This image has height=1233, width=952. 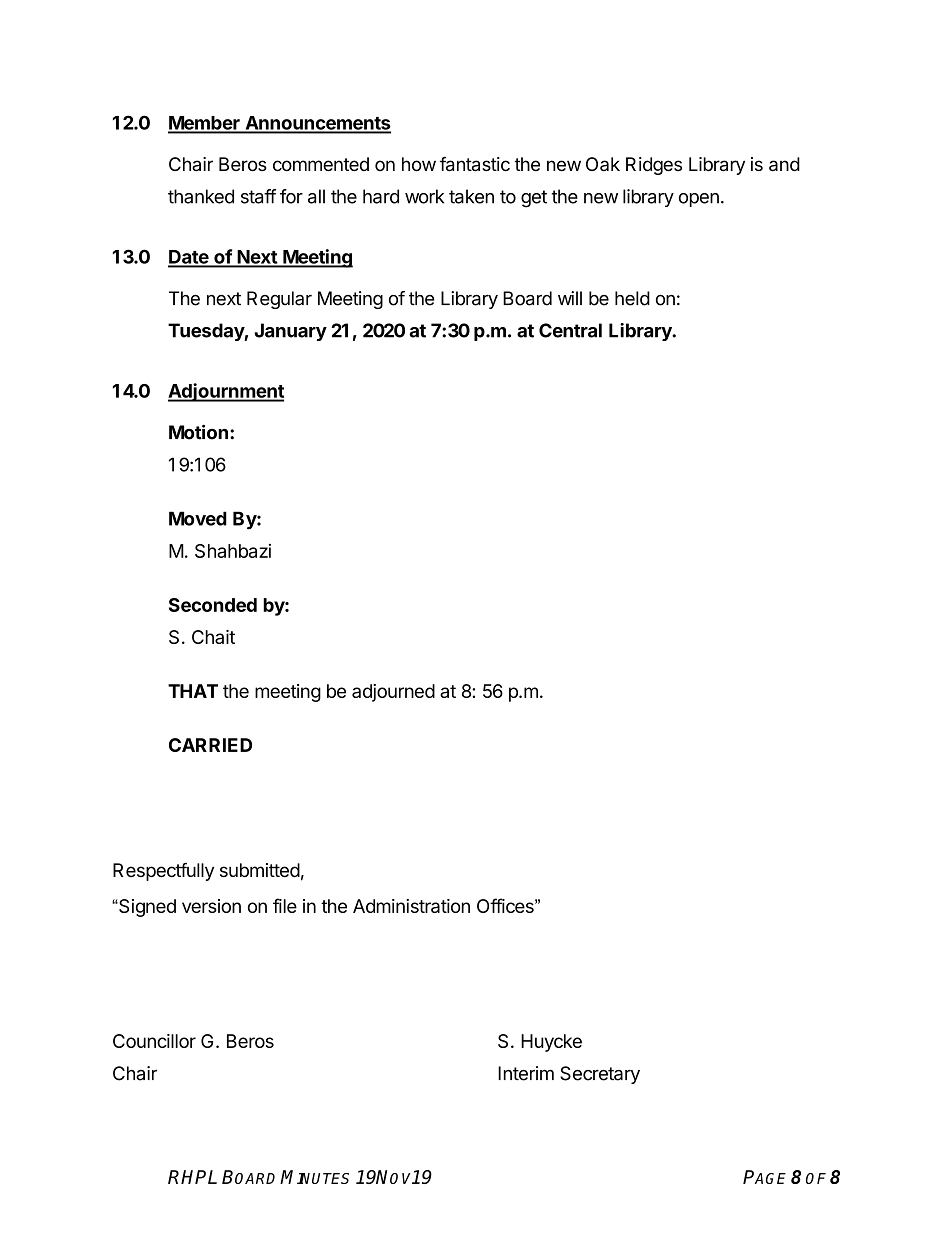 I want to click on Councillor, so click(x=154, y=1041).
